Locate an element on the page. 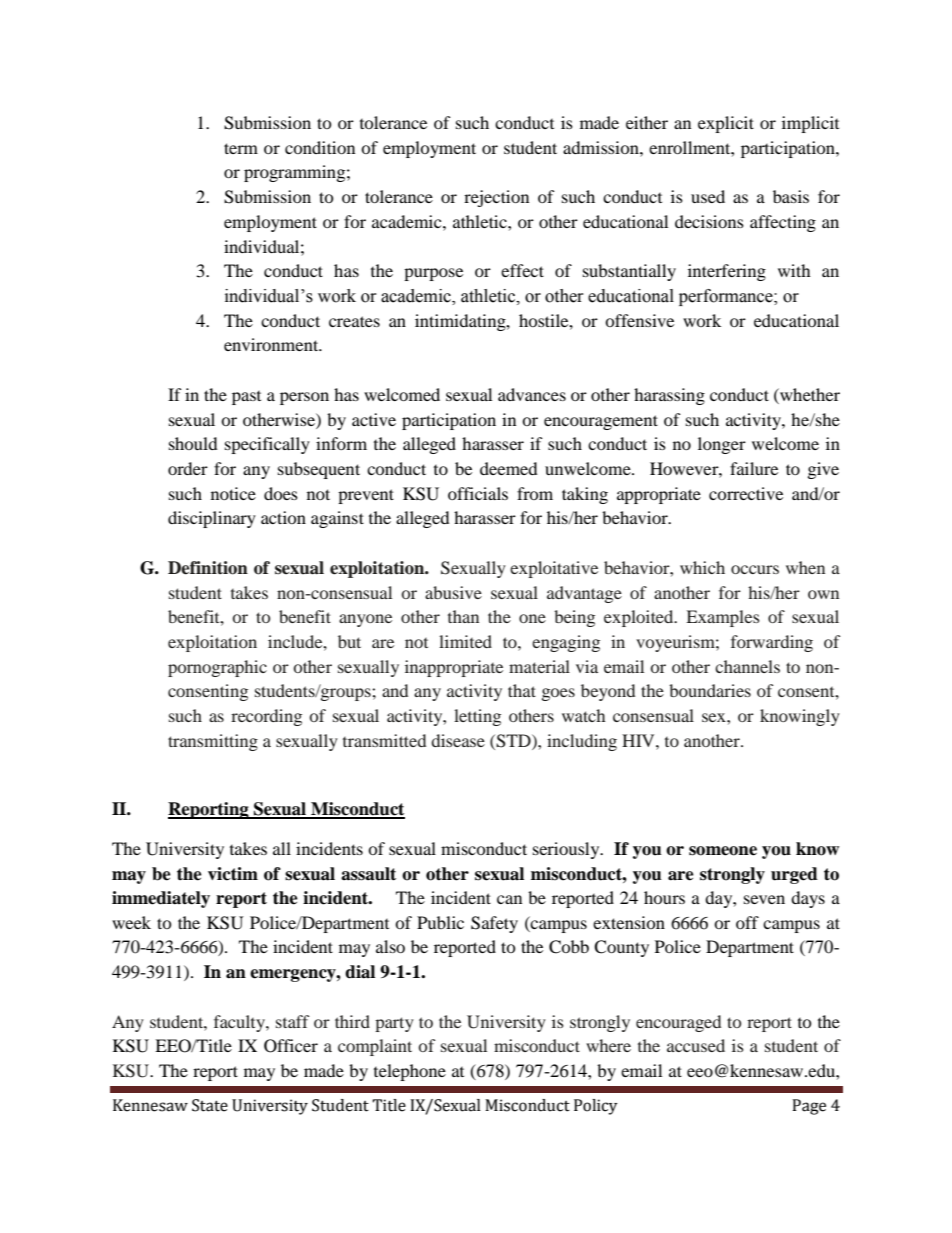 The image size is (952, 1233). rejection is located at coordinates (496, 198).
